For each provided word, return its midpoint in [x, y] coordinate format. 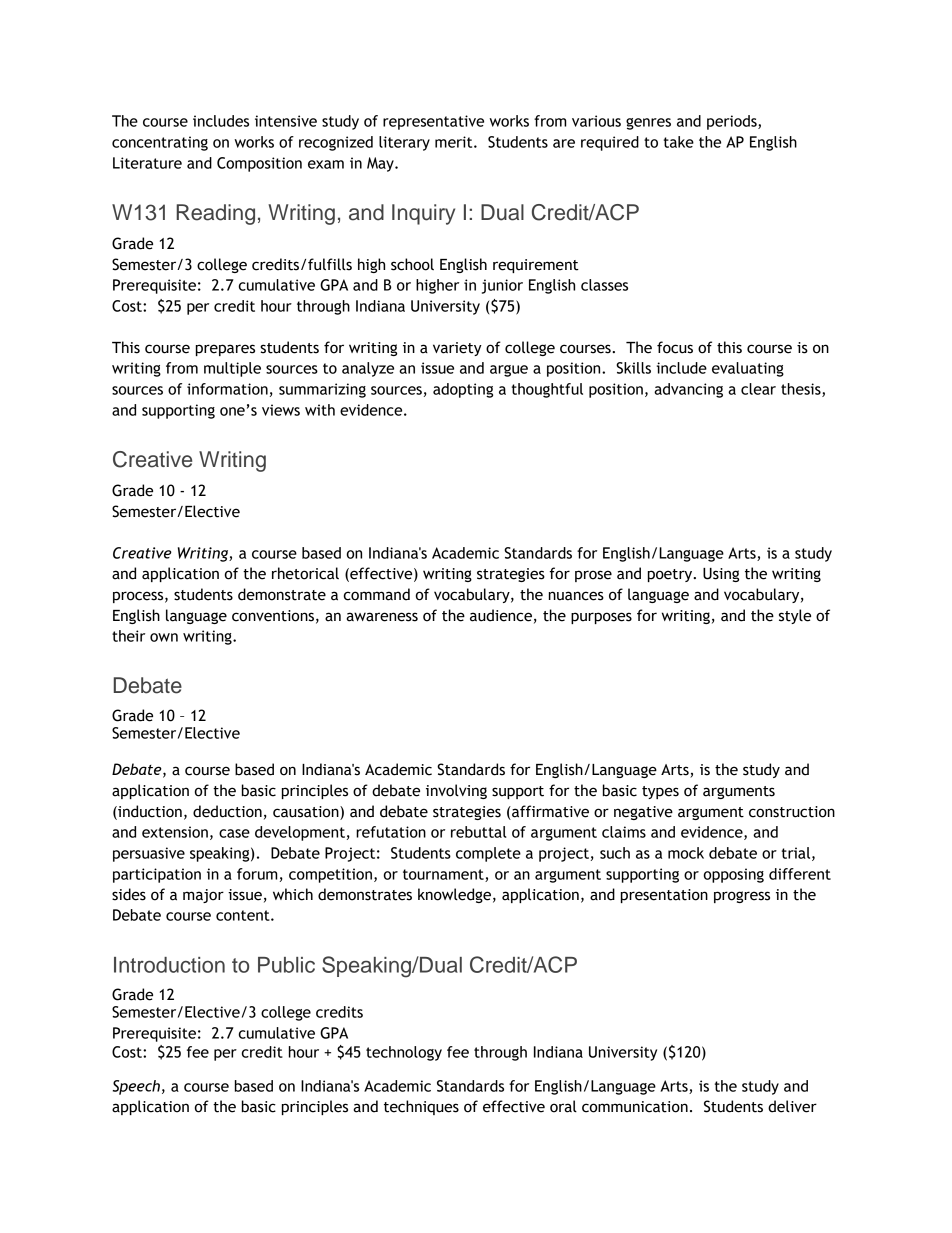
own [164, 637]
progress [742, 897]
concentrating [160, 143]
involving [456, 791]
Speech [136, 1087]
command [377, 594]
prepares [225, 350]
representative [433, 122]
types [660, 792]
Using [721, 575]
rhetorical [305, 573]
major [203, 896]
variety [457, 349]
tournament [444, 875]
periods [733, 122]
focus [675, 347]
